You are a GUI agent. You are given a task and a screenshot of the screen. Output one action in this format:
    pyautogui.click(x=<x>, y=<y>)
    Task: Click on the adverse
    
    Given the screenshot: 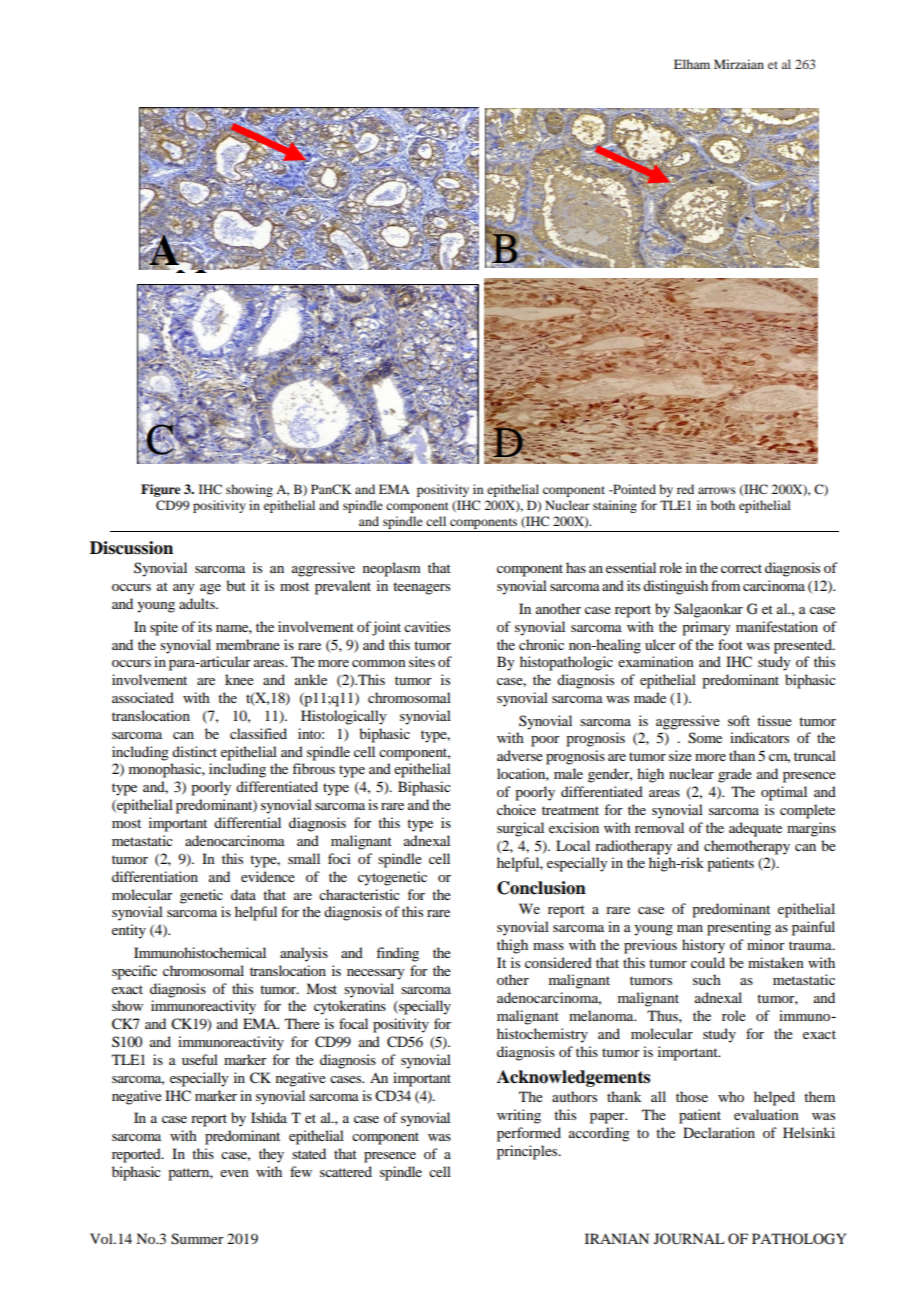 What is the action you would take?
    pyautogui.click(x=520, y=755)
